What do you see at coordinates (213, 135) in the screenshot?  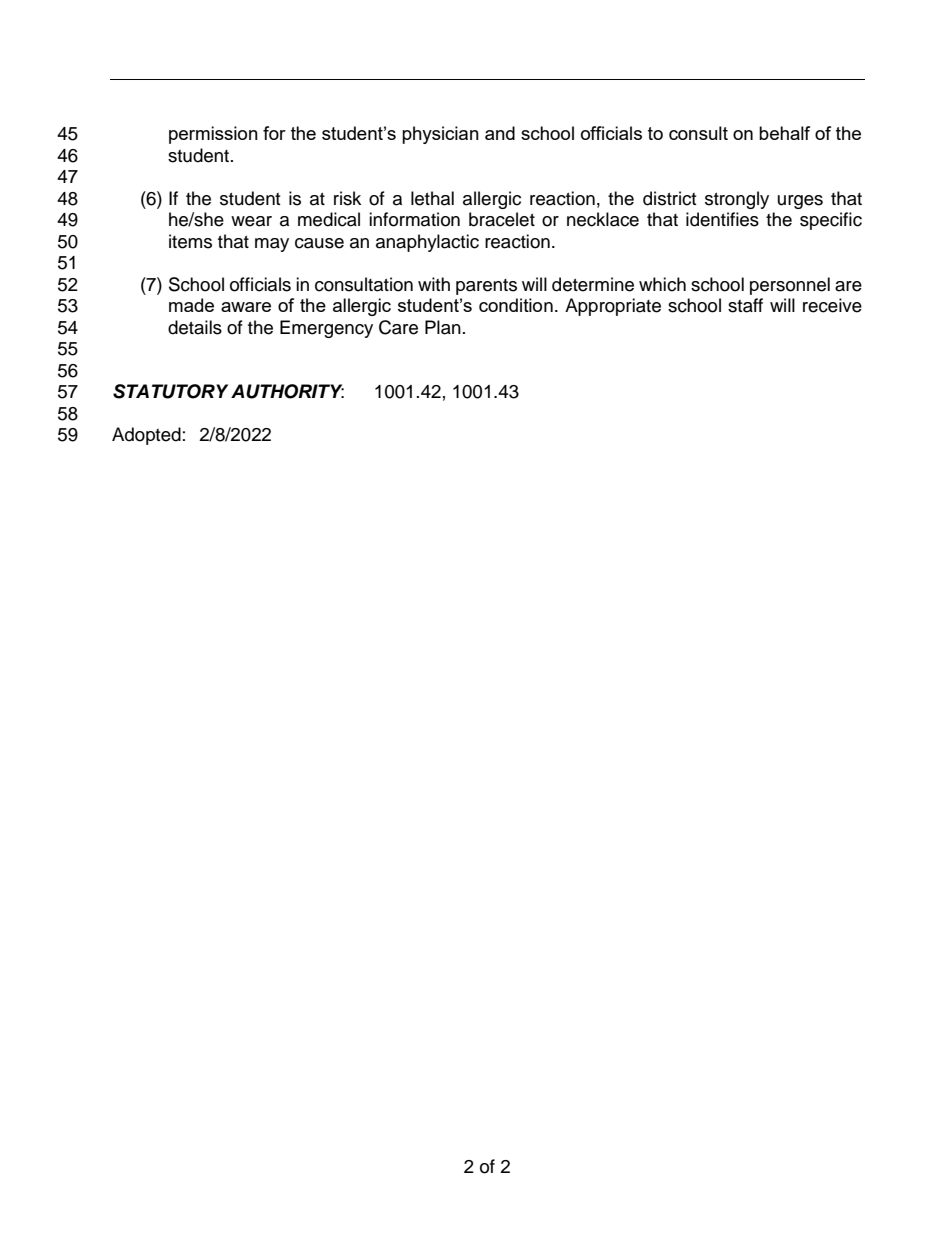 I see `permission` at bounding box center [213, 135].
